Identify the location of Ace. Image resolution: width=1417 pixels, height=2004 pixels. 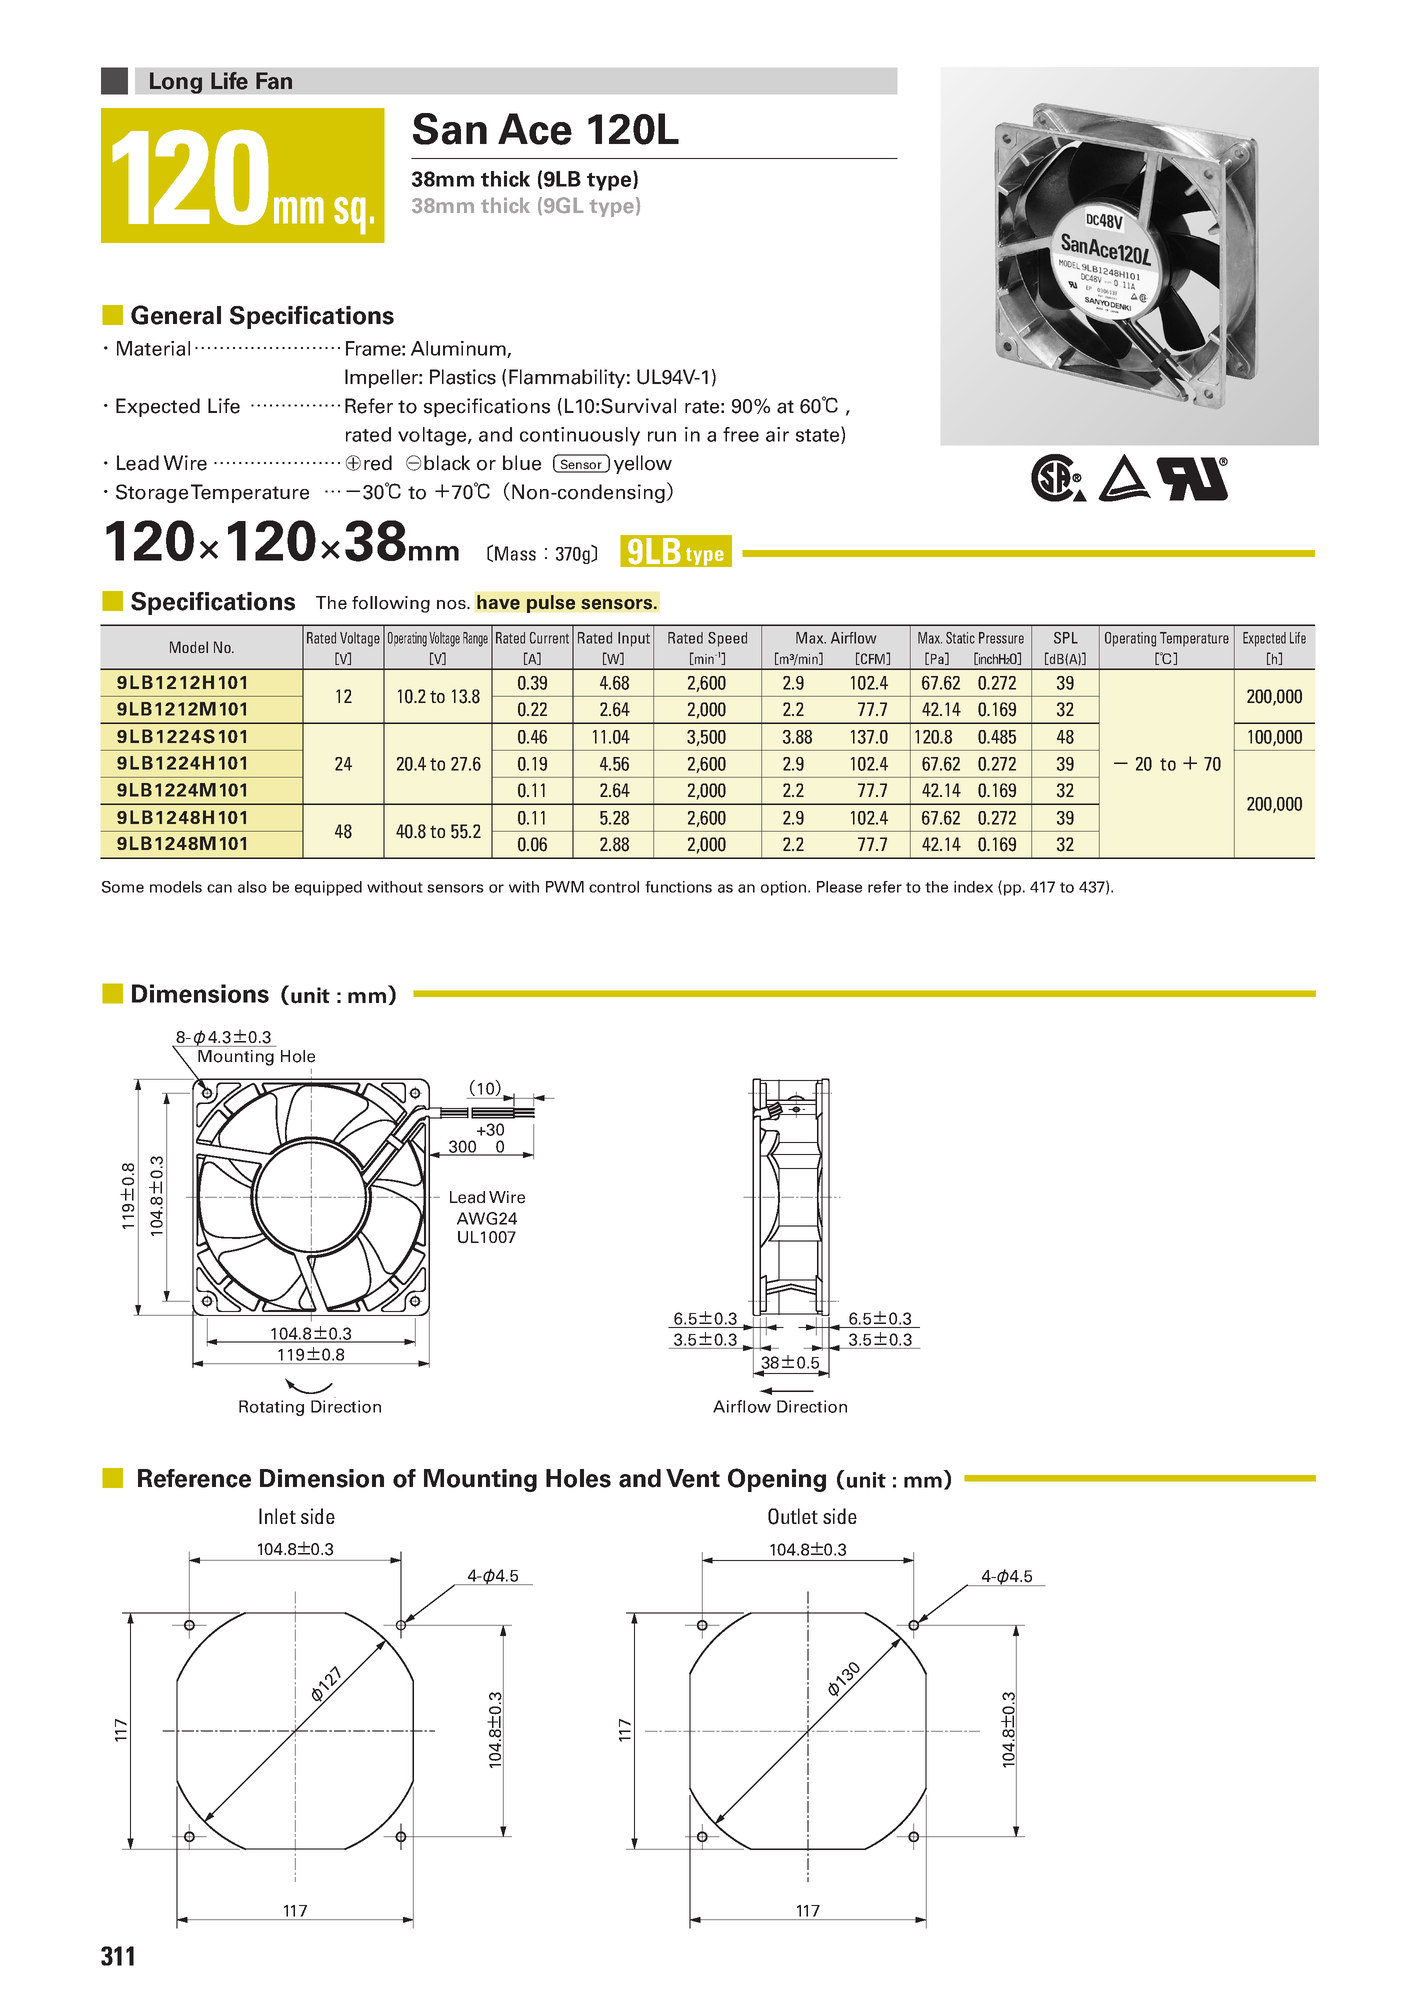
(535, 129).
